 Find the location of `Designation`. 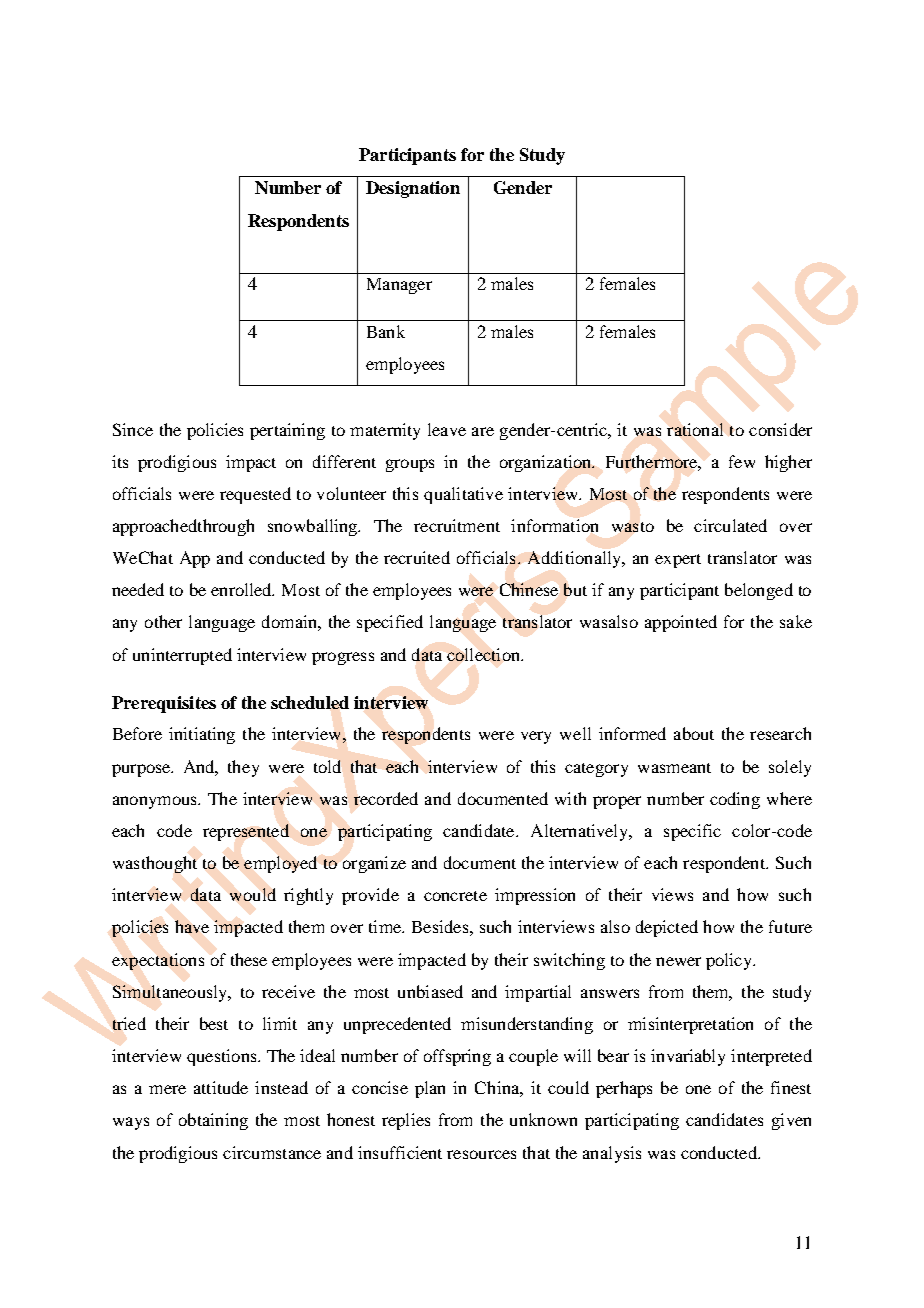

Designation is located at coordinates (413, 189).
